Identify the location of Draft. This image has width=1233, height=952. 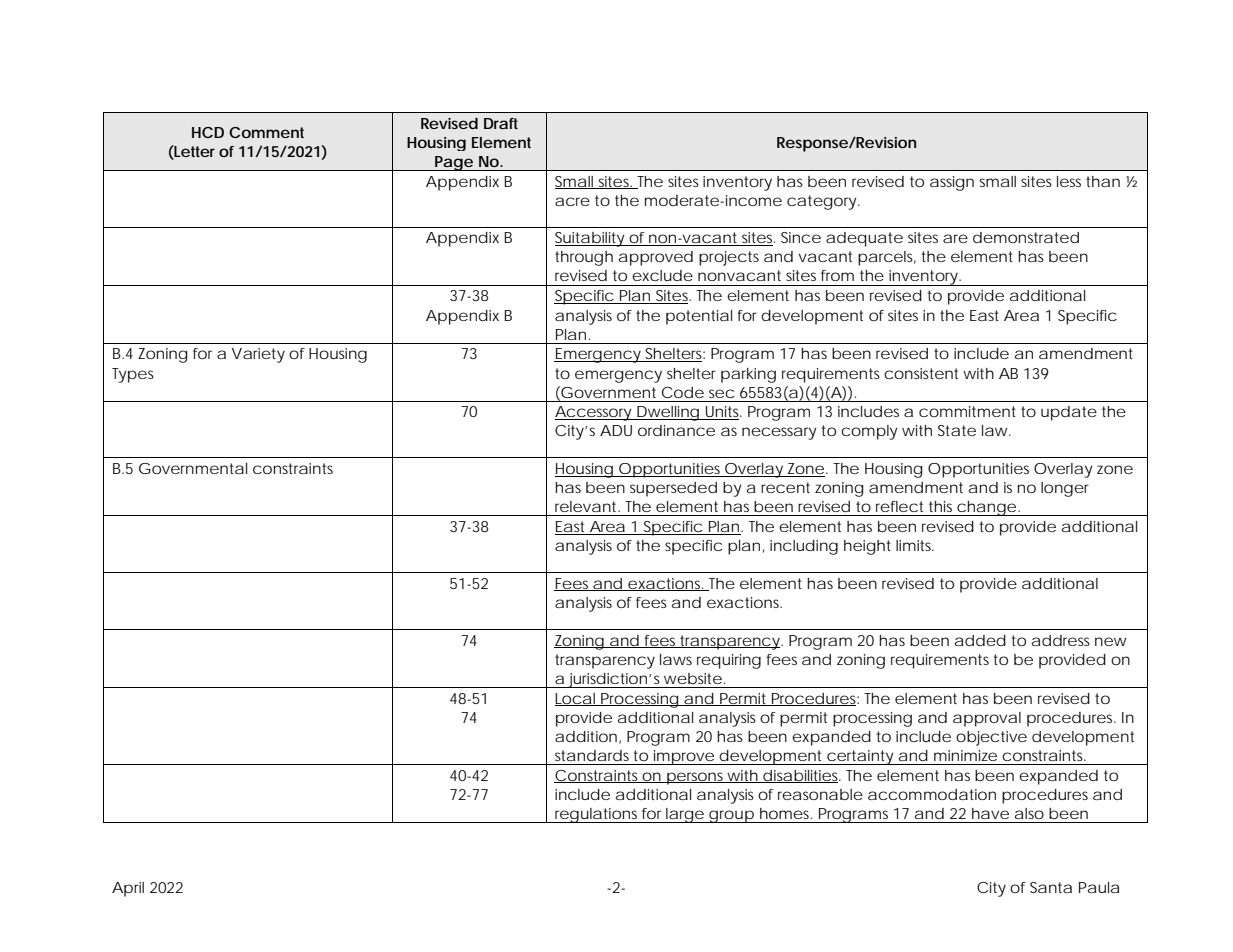
(501, 123).
